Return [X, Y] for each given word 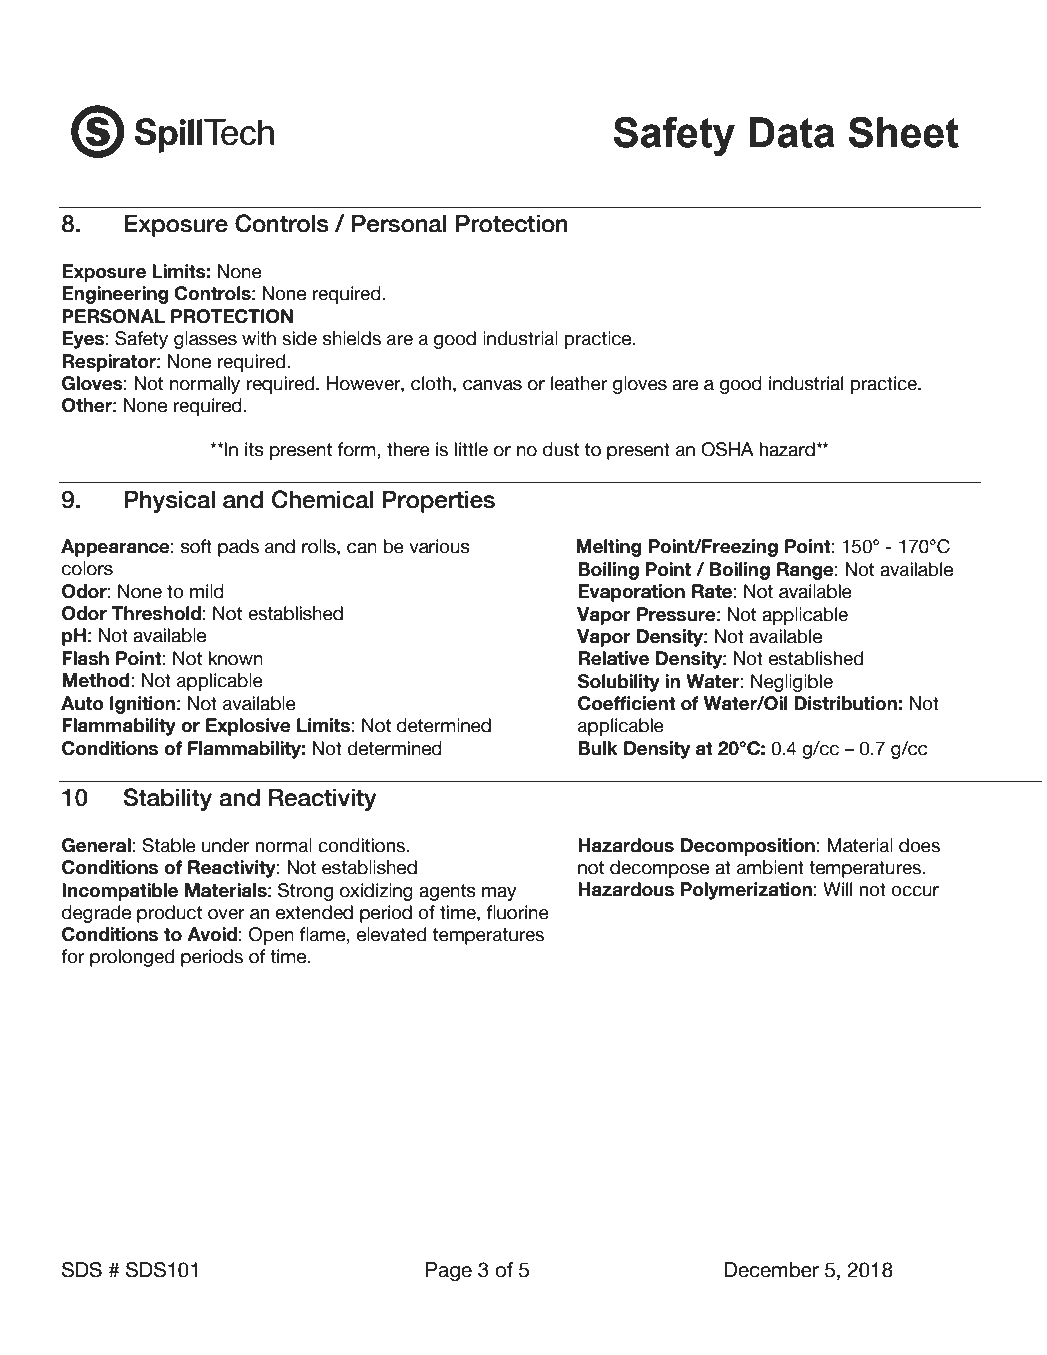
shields [352, 338]
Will [837, 889]
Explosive [248, 727]
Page [449, 1271]
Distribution [845, 703]
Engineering [115, 295]
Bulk [598, 748]
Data [792, 132]
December [771, 1270]
